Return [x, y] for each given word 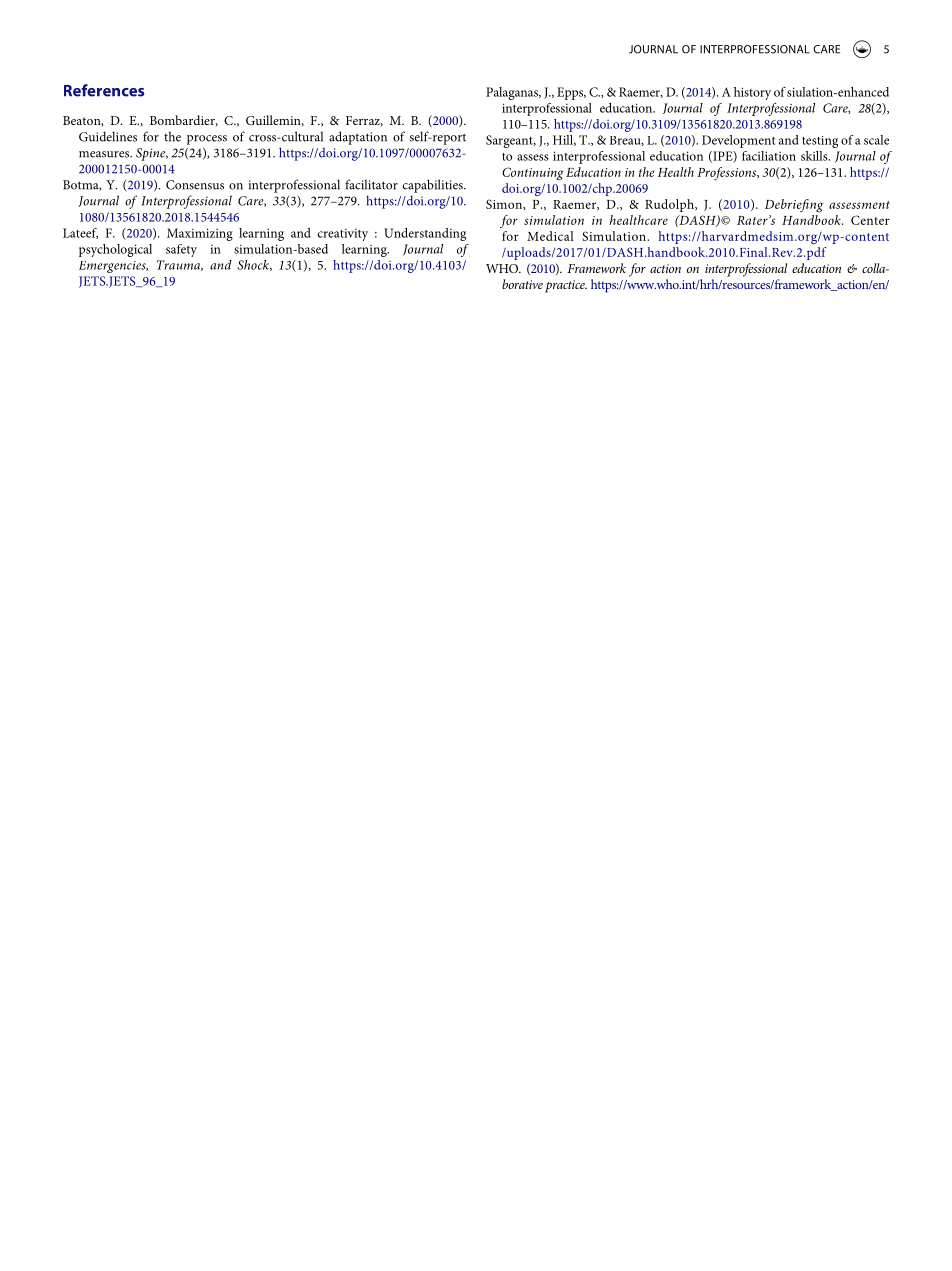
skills [815, 156]
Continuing [532, 173]
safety [181, 250]
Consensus [195, 185]
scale [876, 140]
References [104, 90]
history [752, 93]
